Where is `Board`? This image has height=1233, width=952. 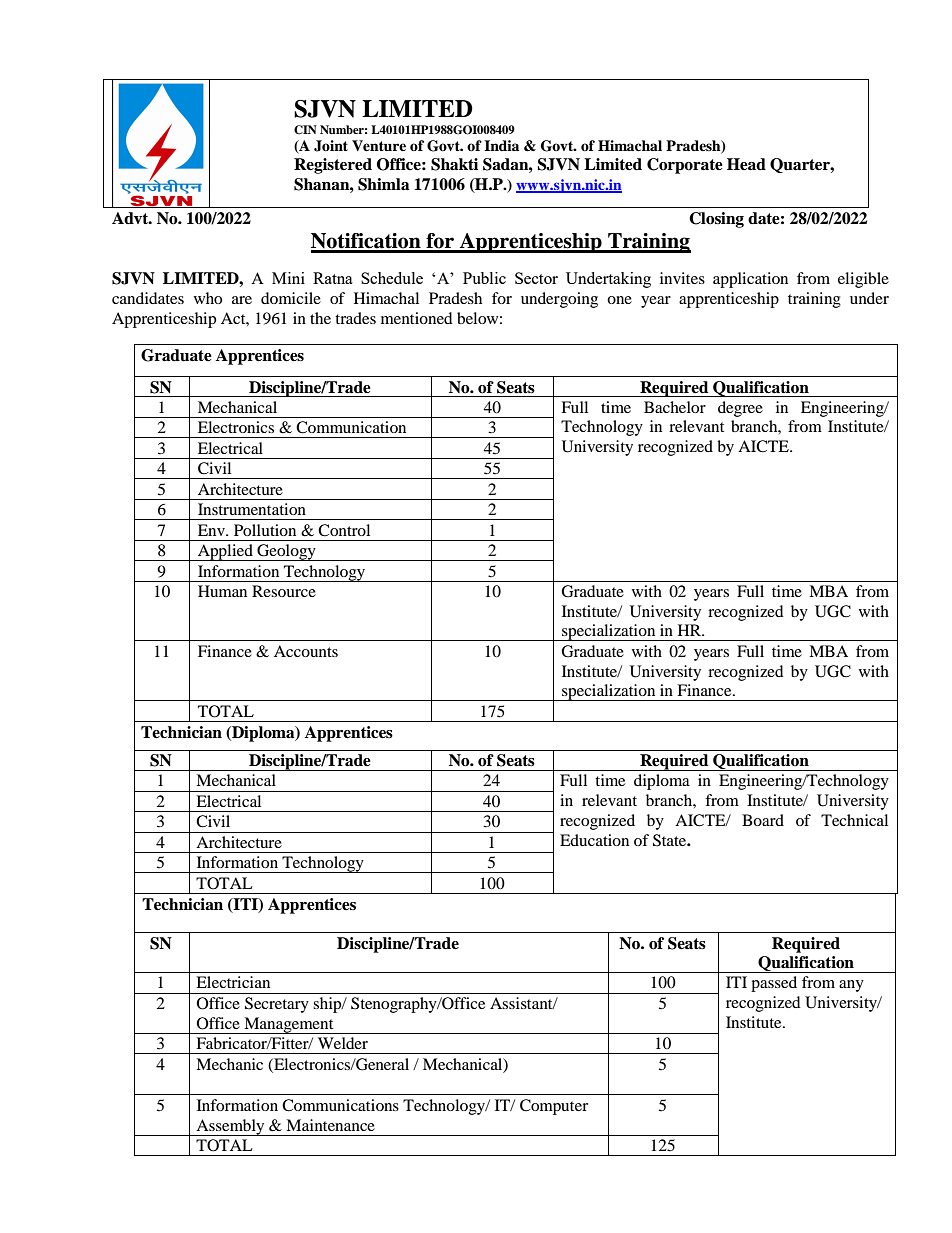
Board is located at coordinates (763, 820).
